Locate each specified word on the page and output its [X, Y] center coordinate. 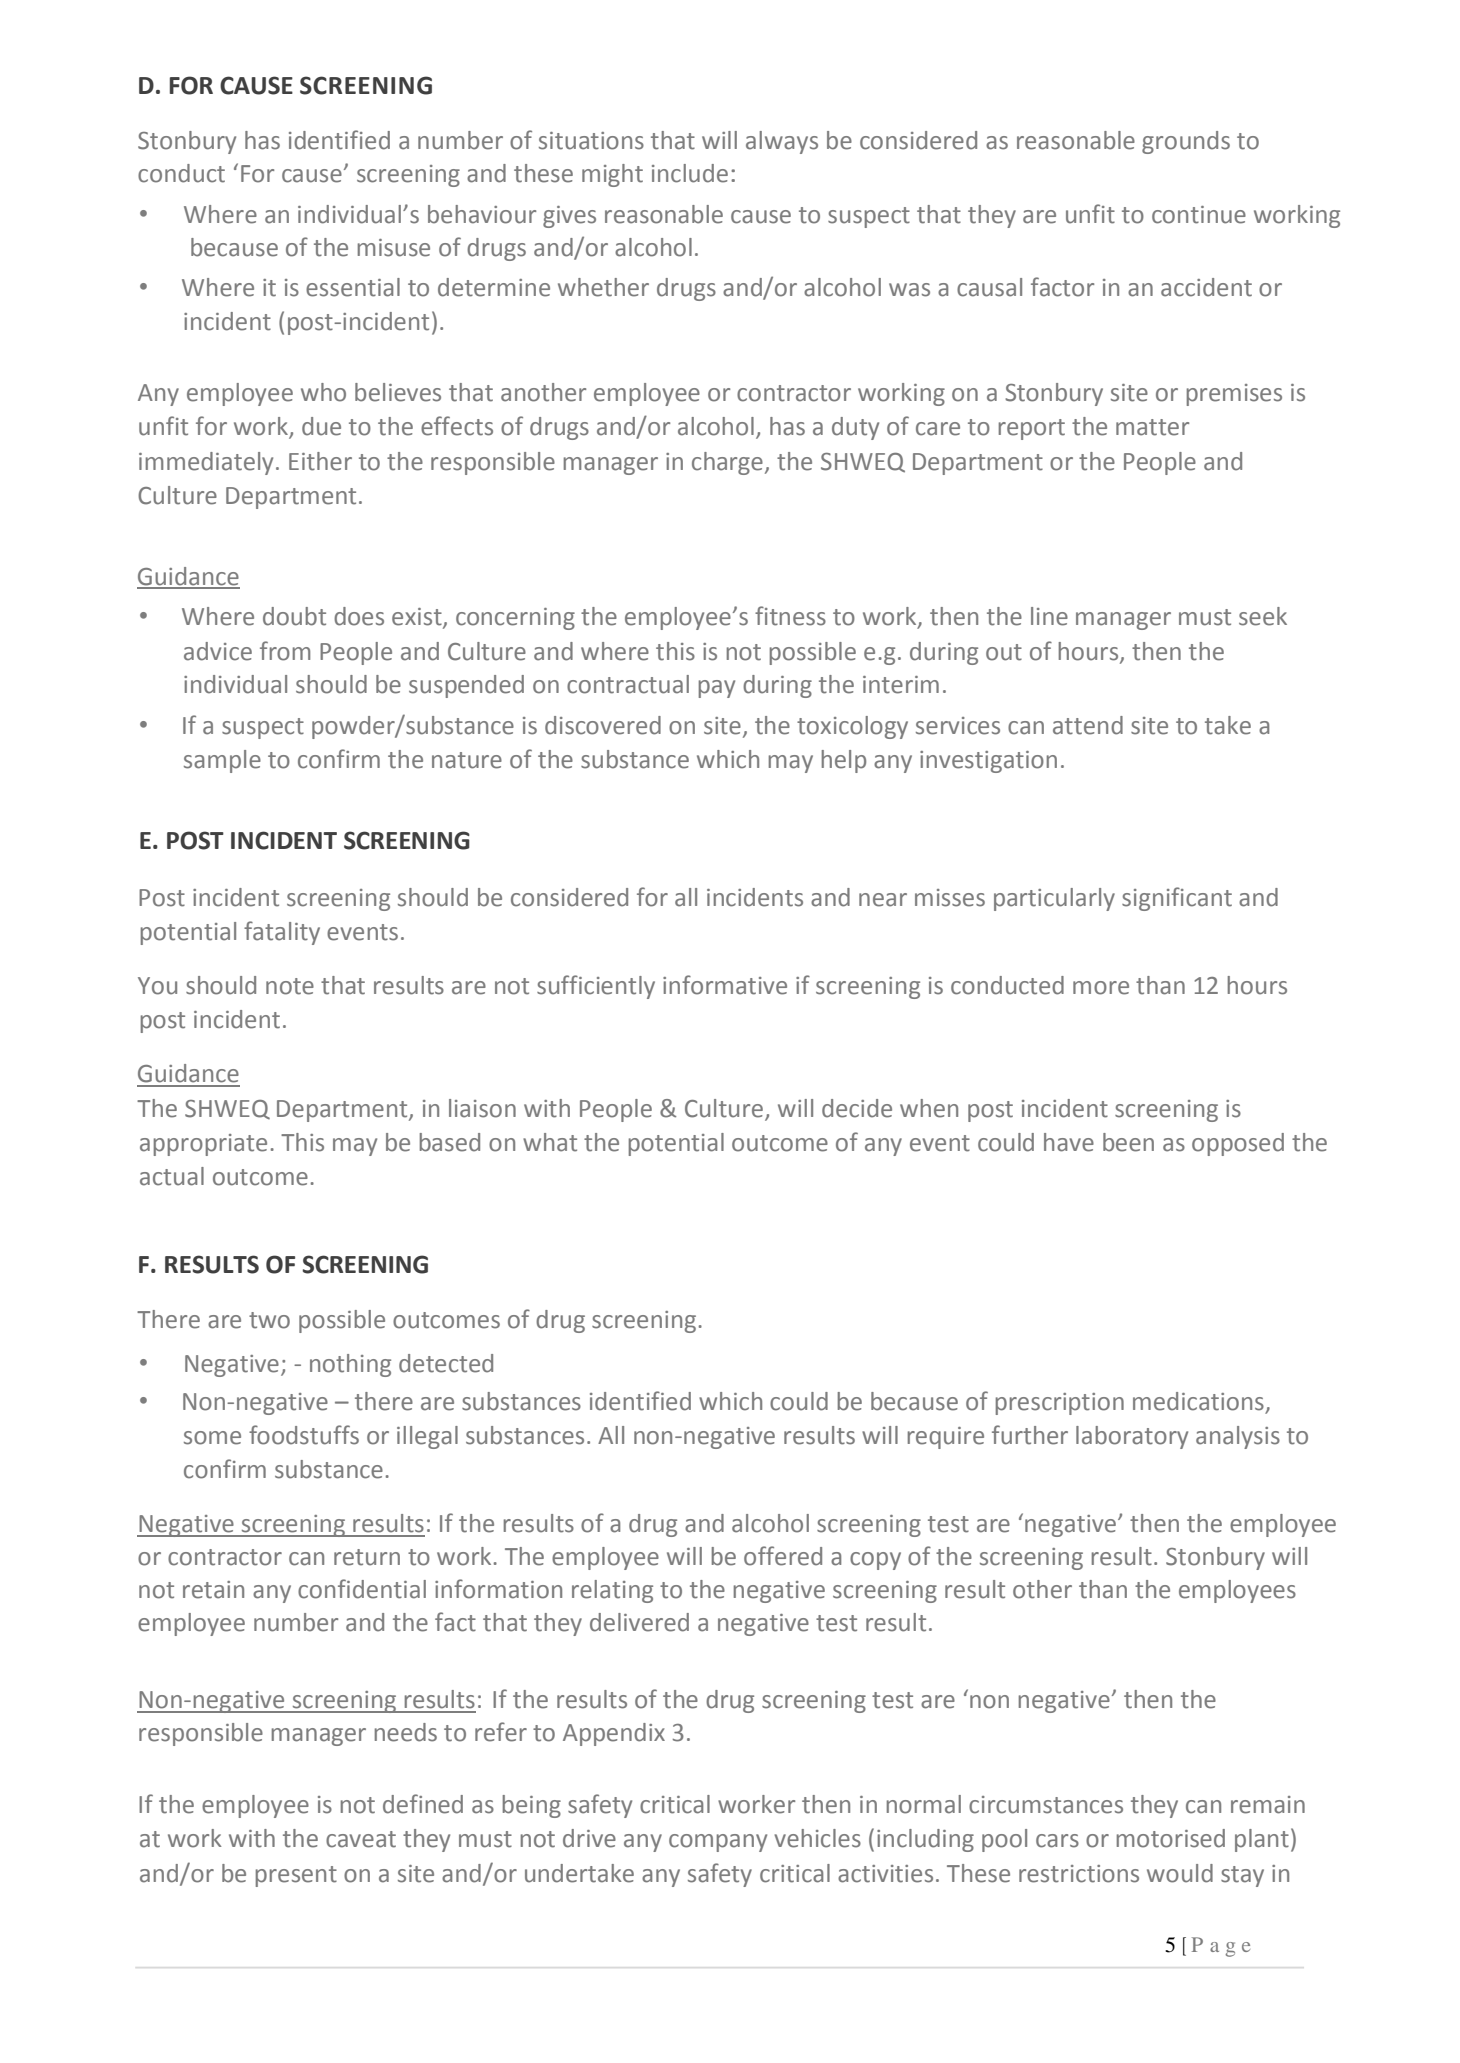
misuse [394, 248]
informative [725, 985]
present [296, 1876]
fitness [790, 616]
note [290, 986]
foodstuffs [304, 1435]
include [690, 173]
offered [783, 1556]
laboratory [1132, 1437]
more [1101, 988]
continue [1199, 215]
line [1049, 616]
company [718, 1843]
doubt [294, 616]
